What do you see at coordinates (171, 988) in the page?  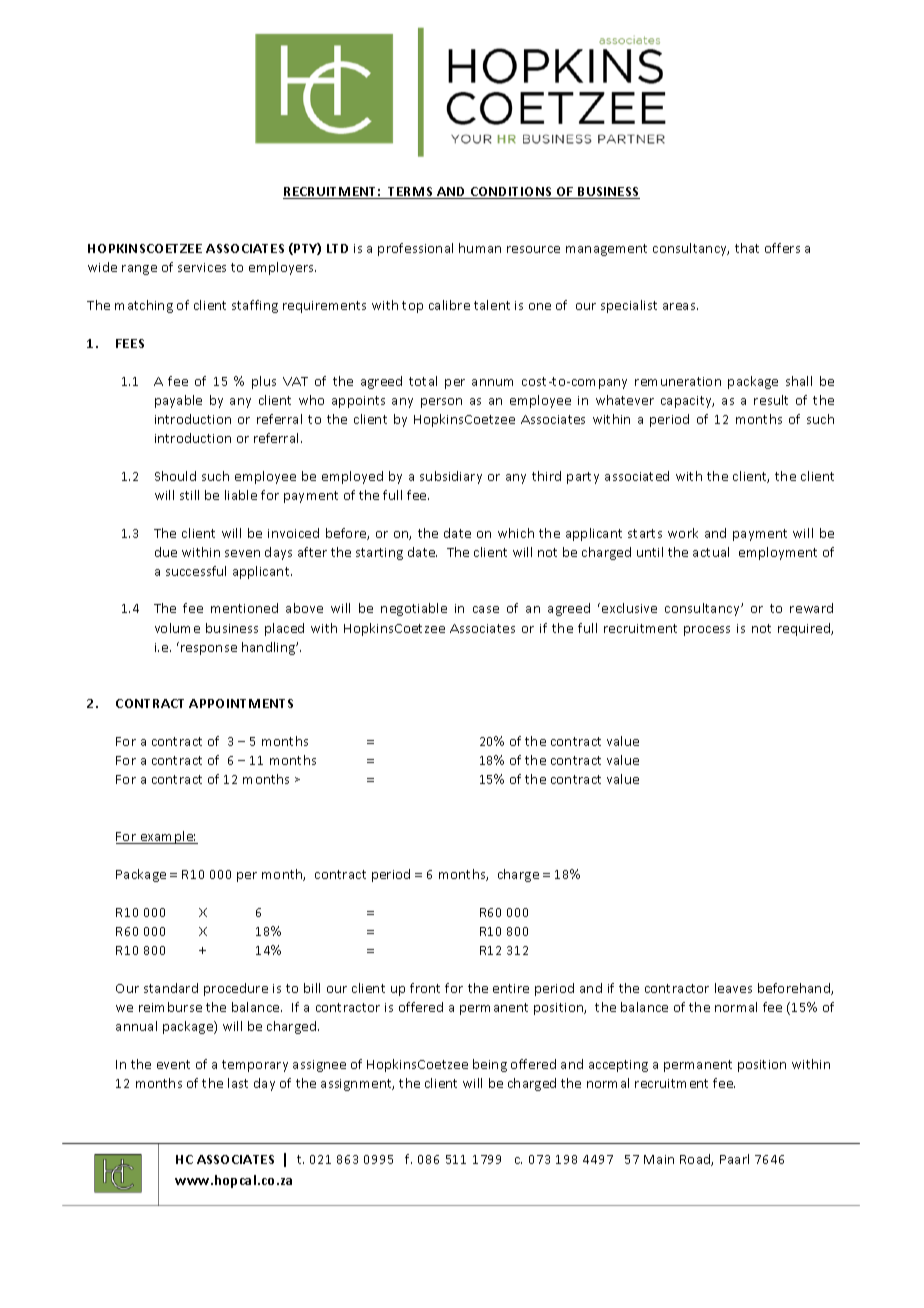 I see `standard` at bounding box center [171, 988].
